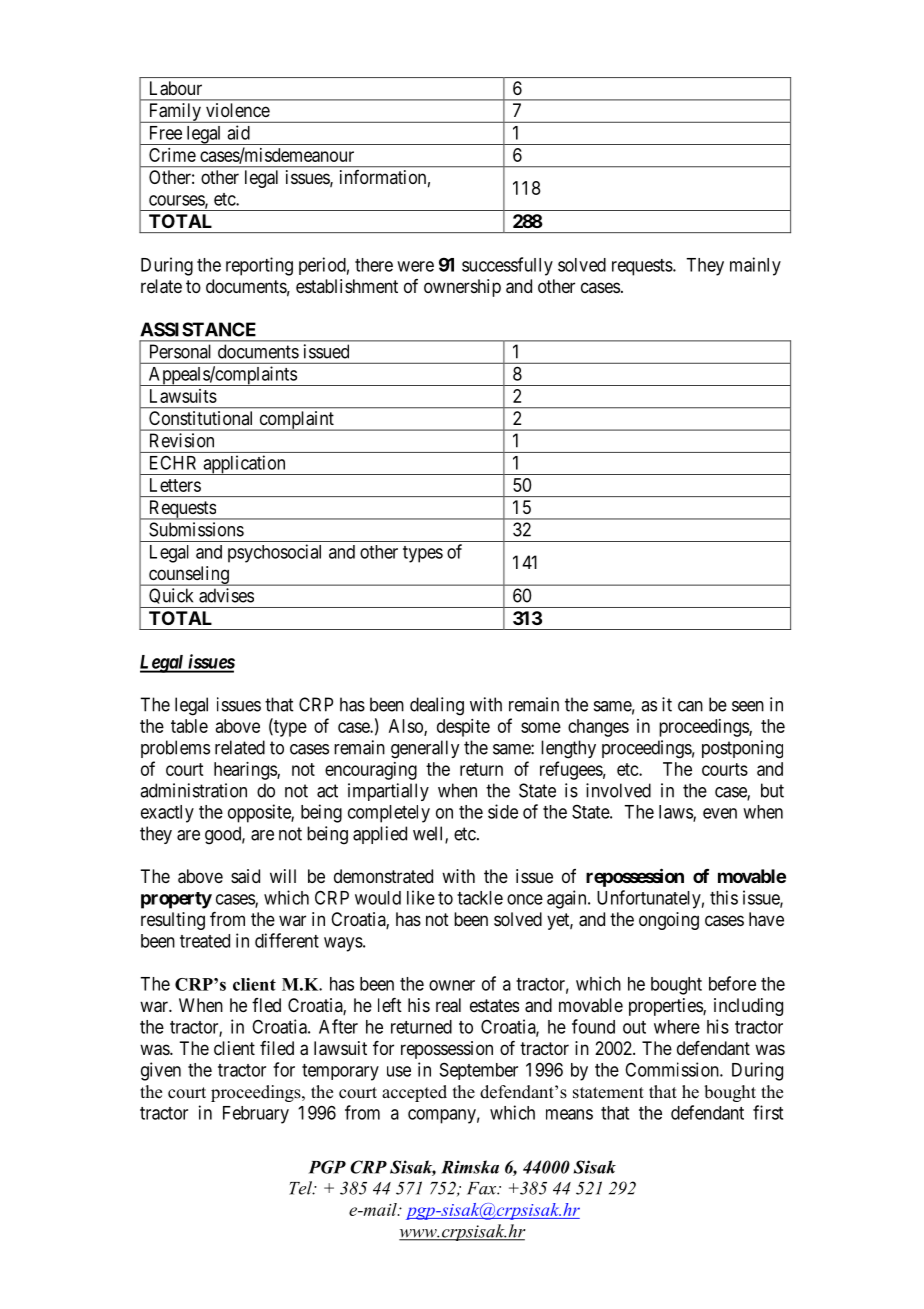 The image size is (924, 1309). Describe the element at coordinates (690, 706) in the screenshot. I see `can` at that location.
